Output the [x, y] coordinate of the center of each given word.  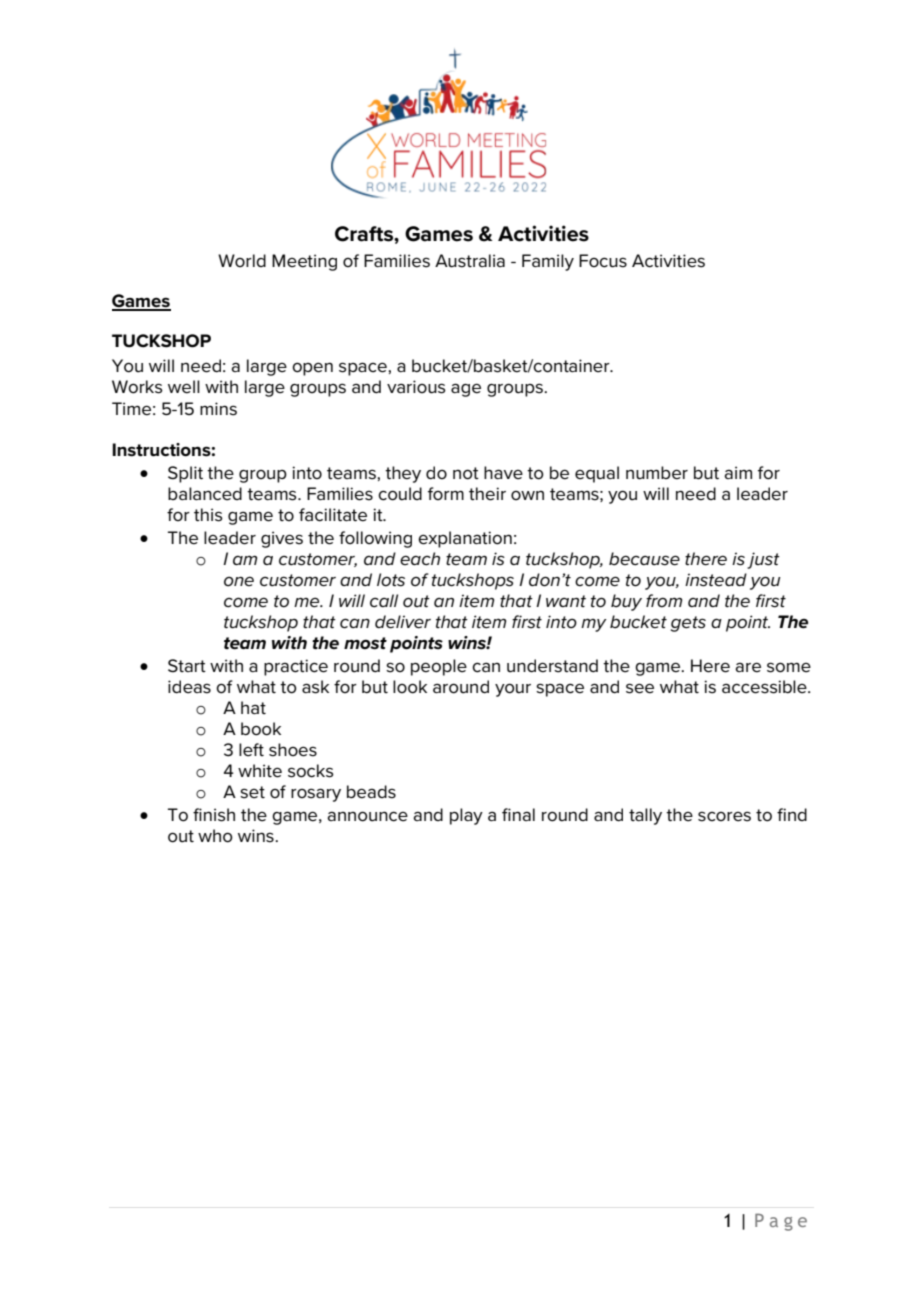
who [215, 836]
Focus [603, 261]
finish [214, 815]
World [242, 260]
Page [781, 1222]
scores [724, 816]
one [239, 581]
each [420, 559]
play [466, 816]
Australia [470, 261]
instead [716, 580]
